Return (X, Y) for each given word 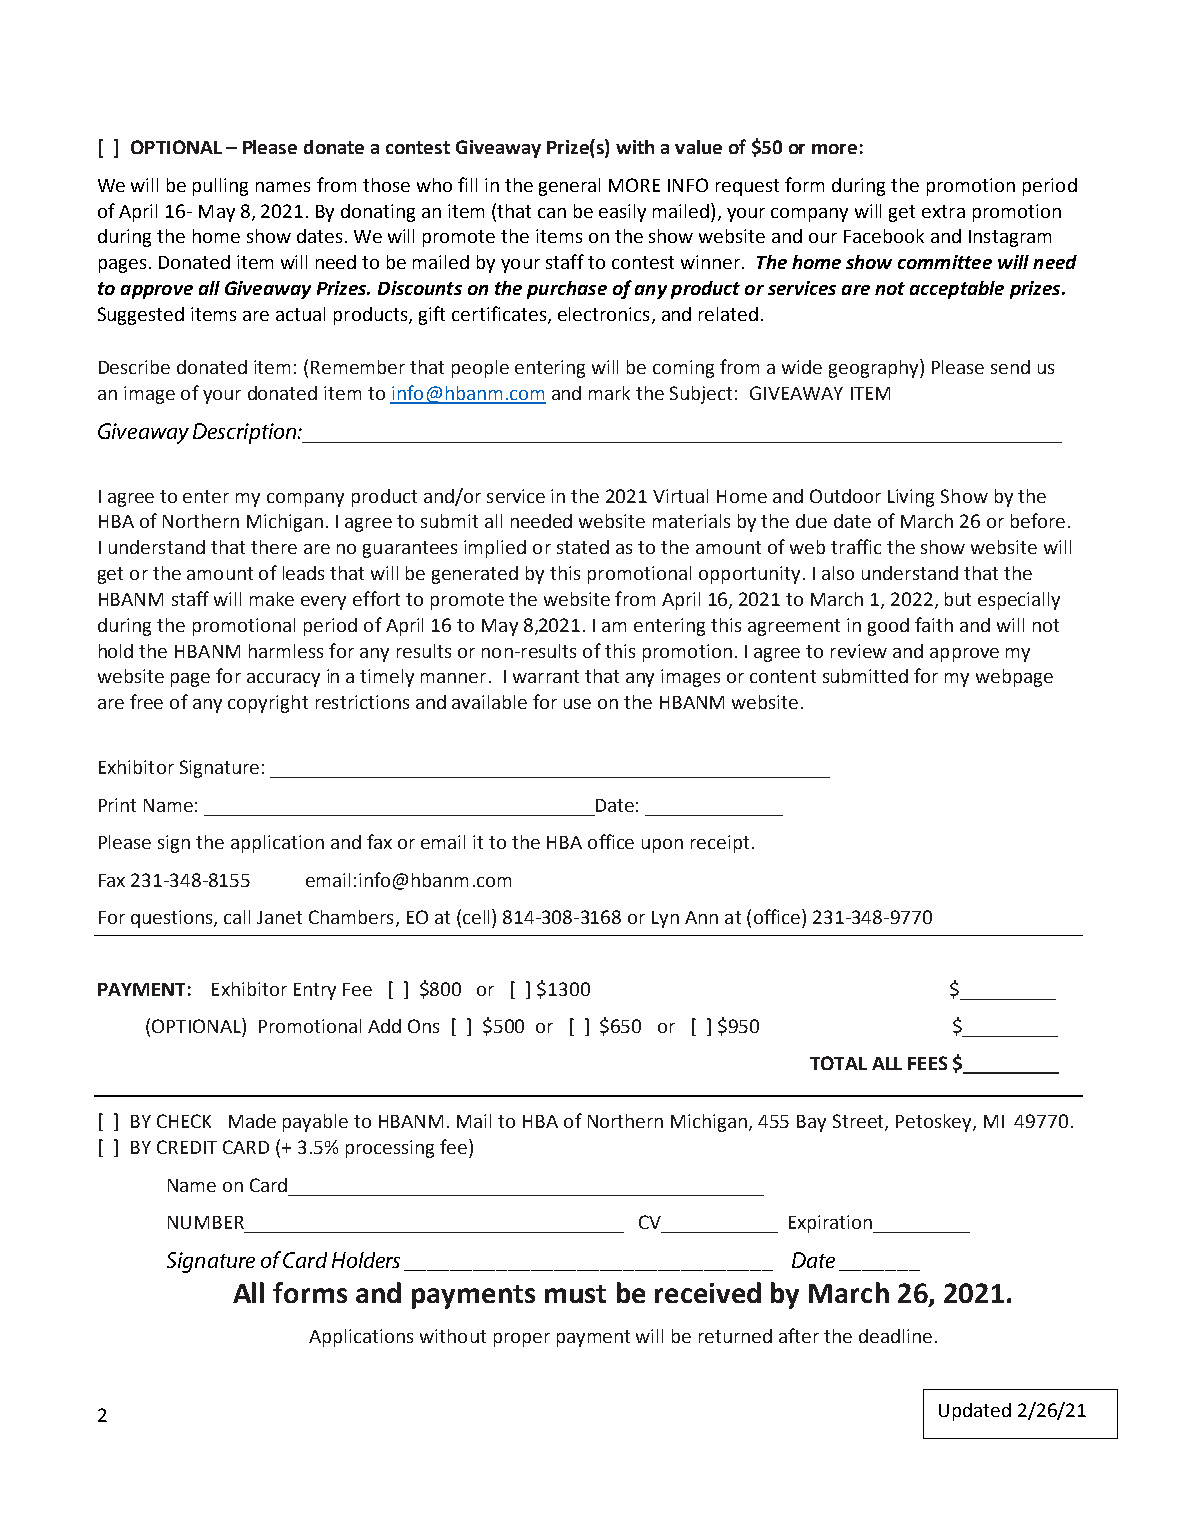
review (859, 651)
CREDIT (187, 1147)
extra (943, 211)
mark (609, 393)
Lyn (665, 919)
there (274, 547)
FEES (927, 1063)
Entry (315, 991)
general (569, 187)
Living (911, 498)
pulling (220, 187)
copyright (268, 704)
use (577, 704)
